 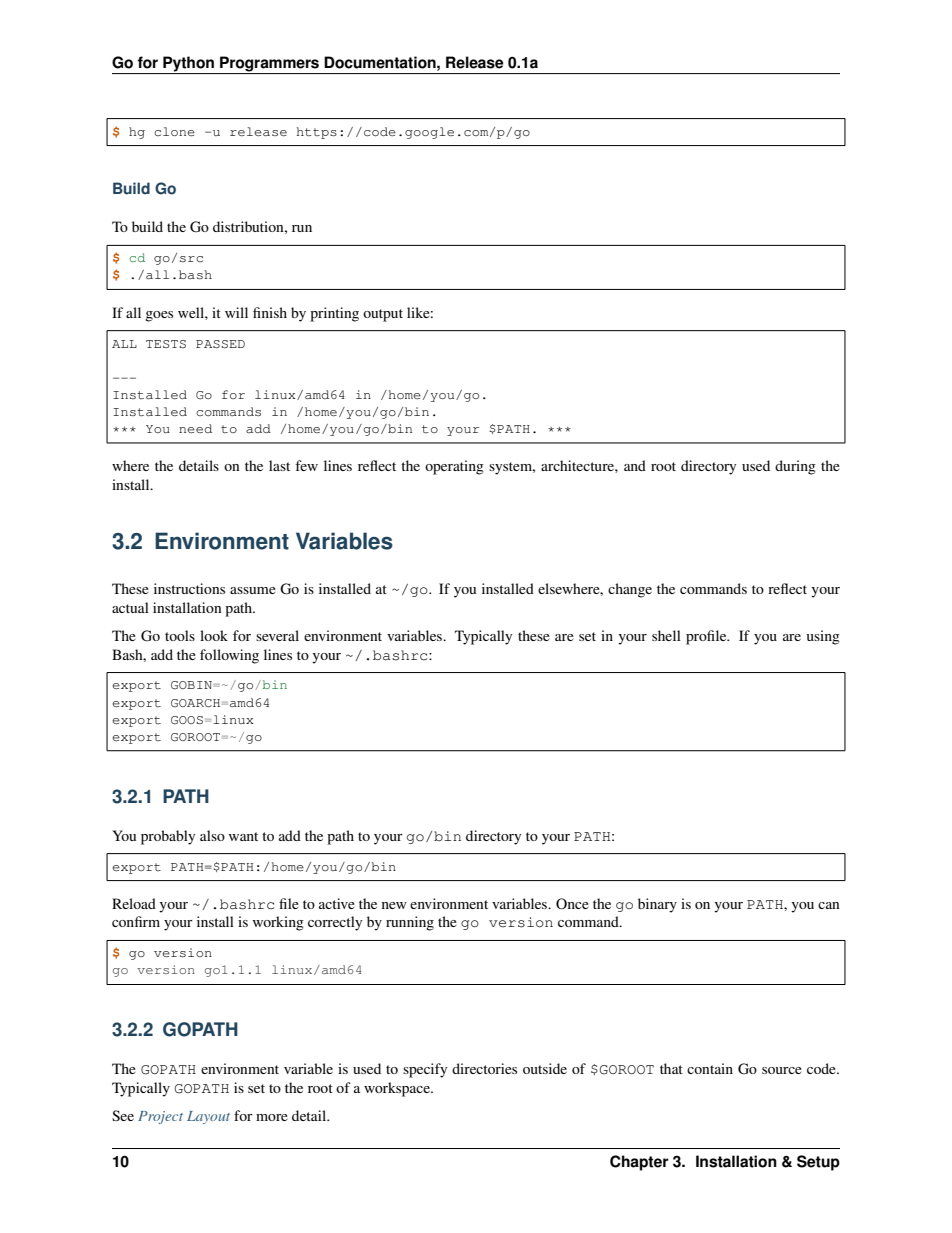 What do you see at coordinates (214, 635) in the screenshot?
I see `look` at bounding box center [214, 635].
